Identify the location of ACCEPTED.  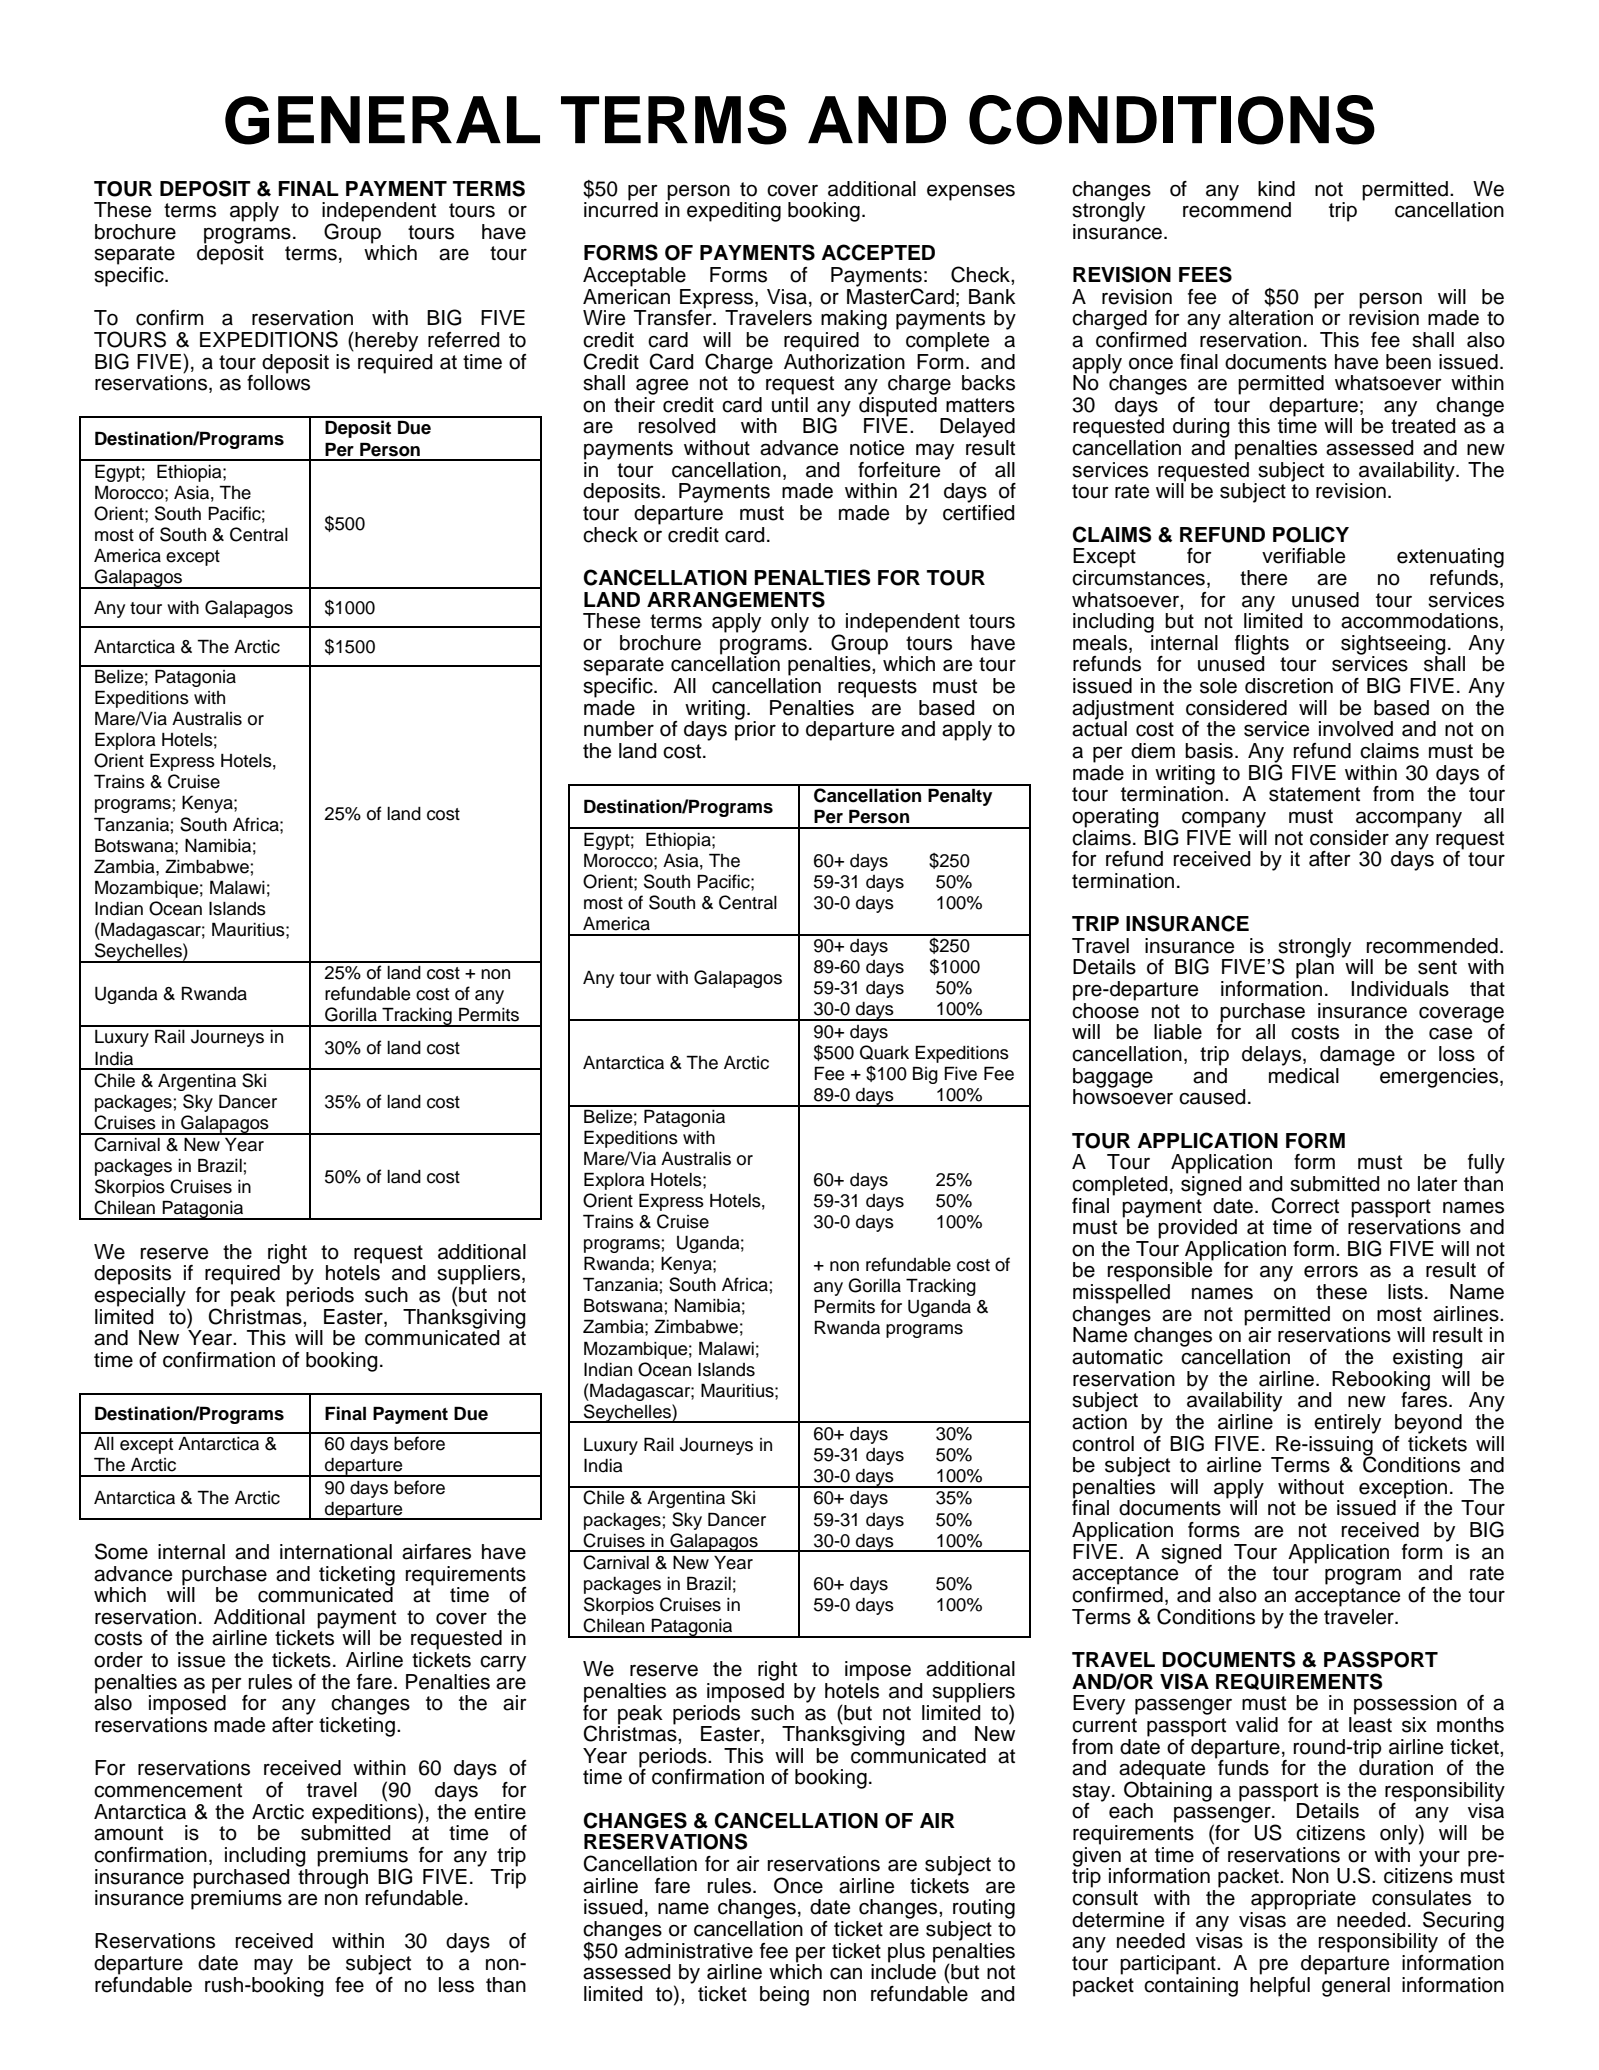
(878, 252).
